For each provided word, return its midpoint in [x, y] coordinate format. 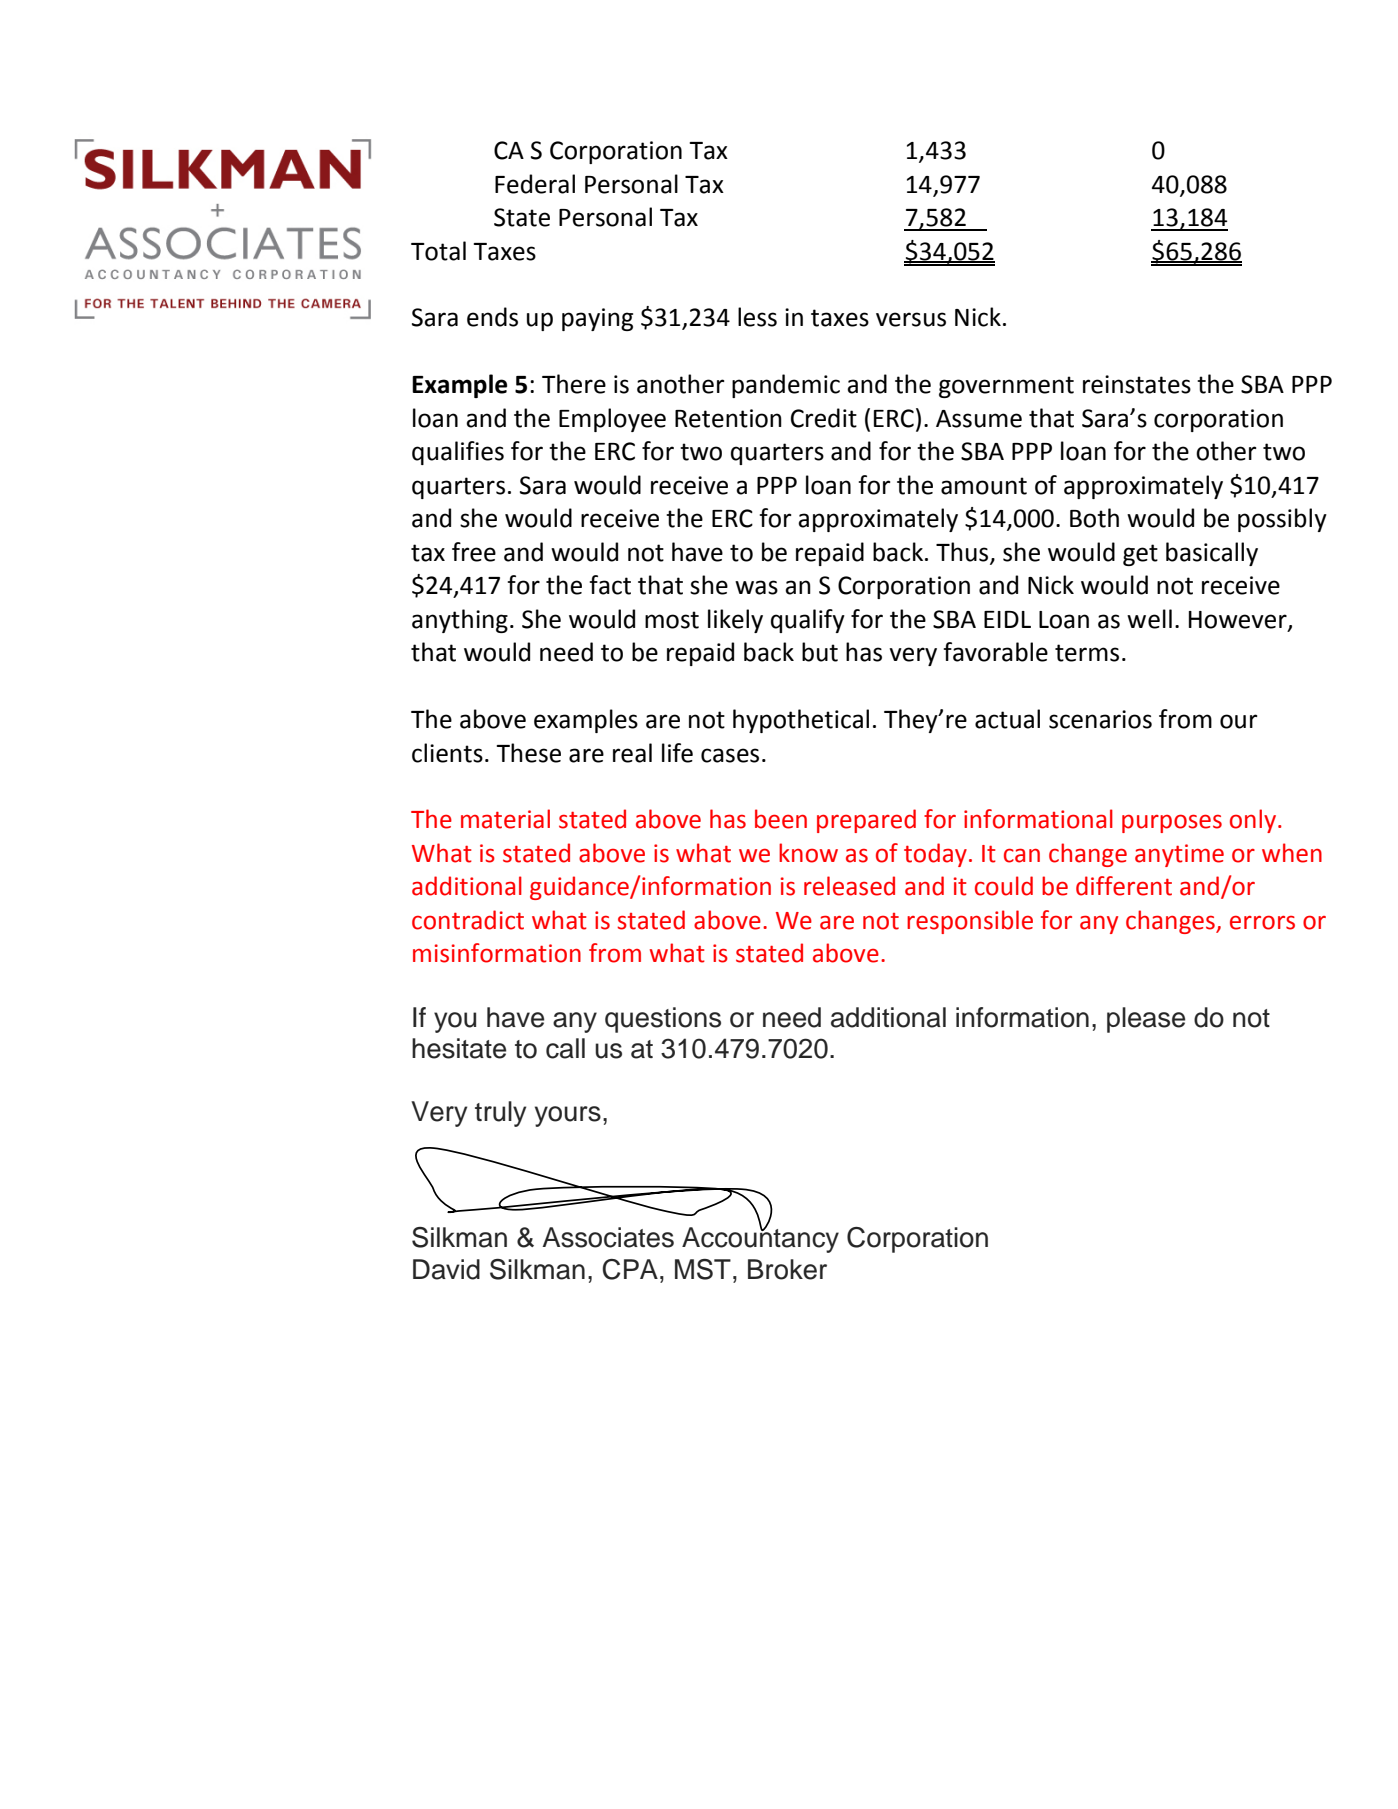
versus [911, 319]
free [474, 552]
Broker [787, 1269]
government [1006, 387]
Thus [963, 553]
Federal [535, 184]
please [1146, 1020]
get [1140, 555]
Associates [608, 1237]
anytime [1179, 855]
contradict [468, 920]
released [849, 886]
